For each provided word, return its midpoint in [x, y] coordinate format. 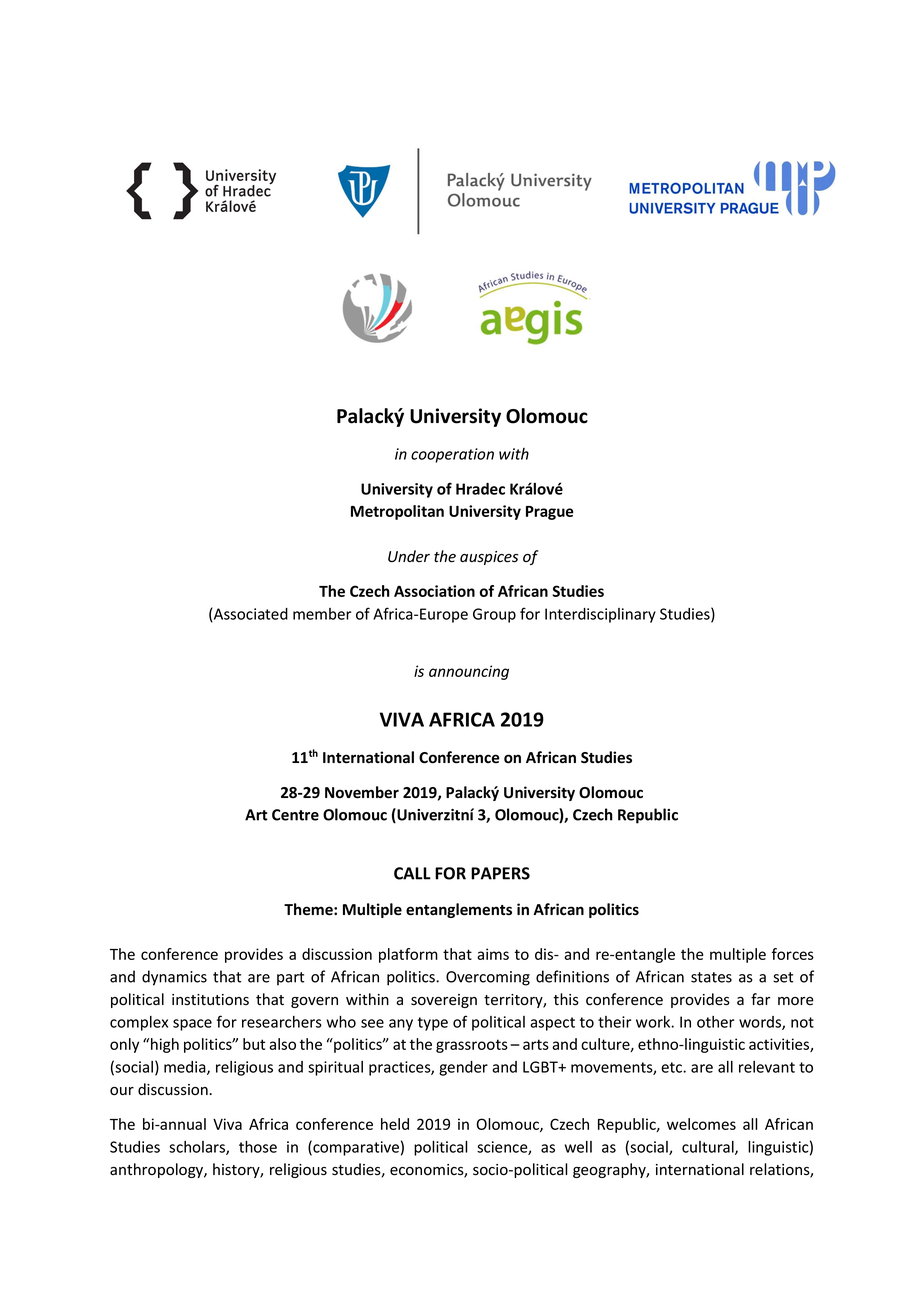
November [362, 792]
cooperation [452, 455]
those [258, 1147]
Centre [295, 815]
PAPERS [500, 873]
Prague [550, 513]
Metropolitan [397, 512]
